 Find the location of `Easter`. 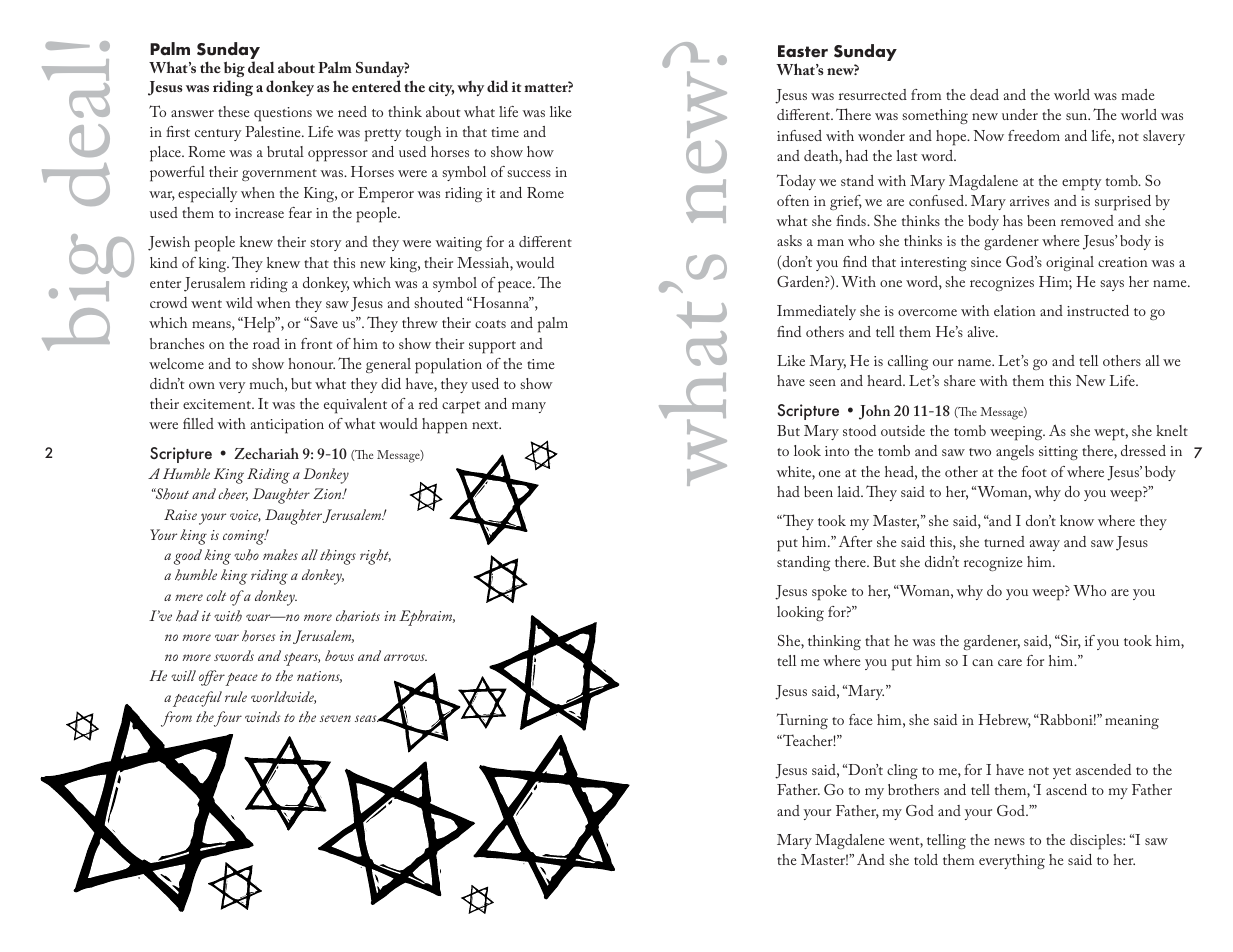

Easter is located at coordinates (803, 51).
